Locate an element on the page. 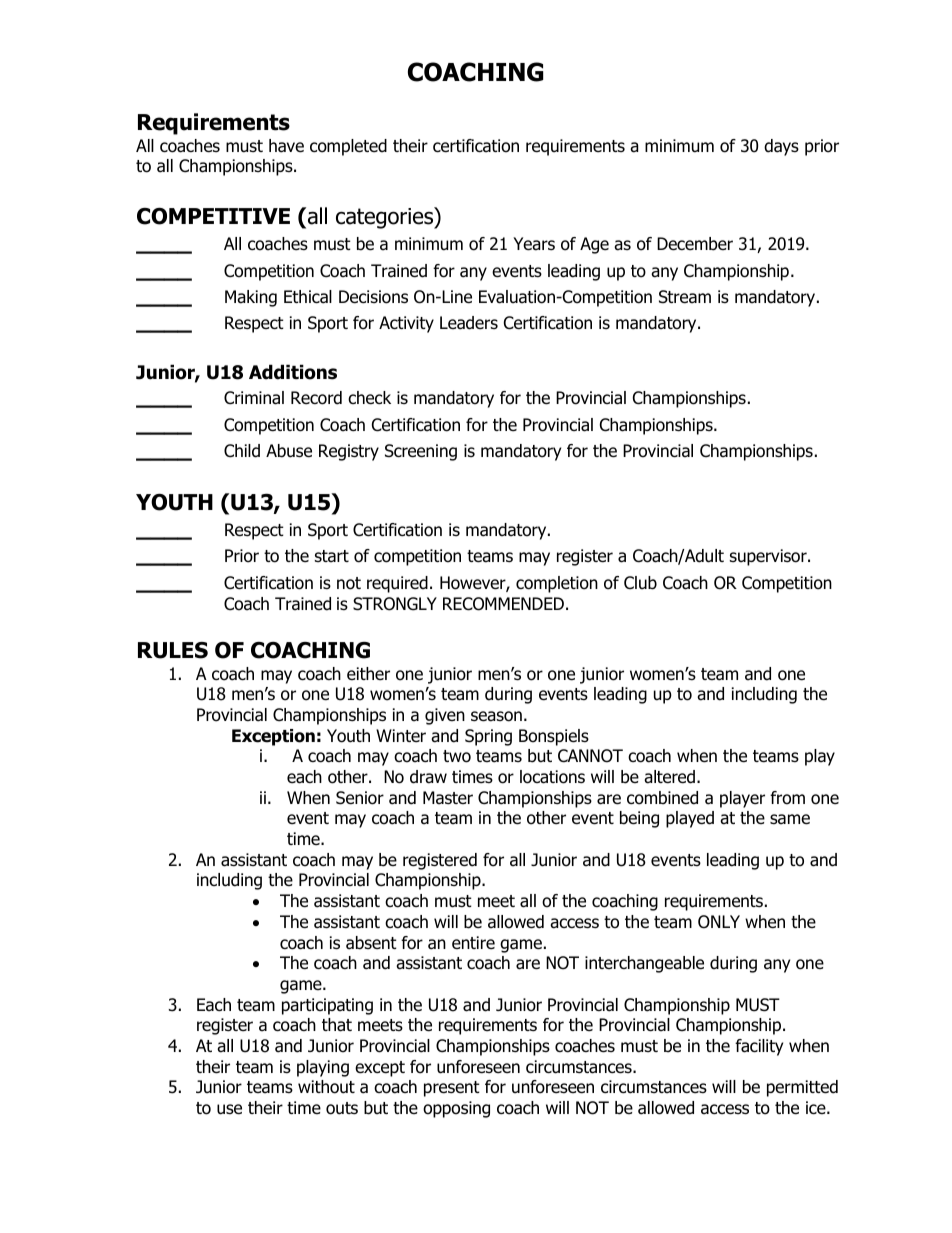 The width and height of the document is (952, 1233). altered is located at coordinates (669, 777).
